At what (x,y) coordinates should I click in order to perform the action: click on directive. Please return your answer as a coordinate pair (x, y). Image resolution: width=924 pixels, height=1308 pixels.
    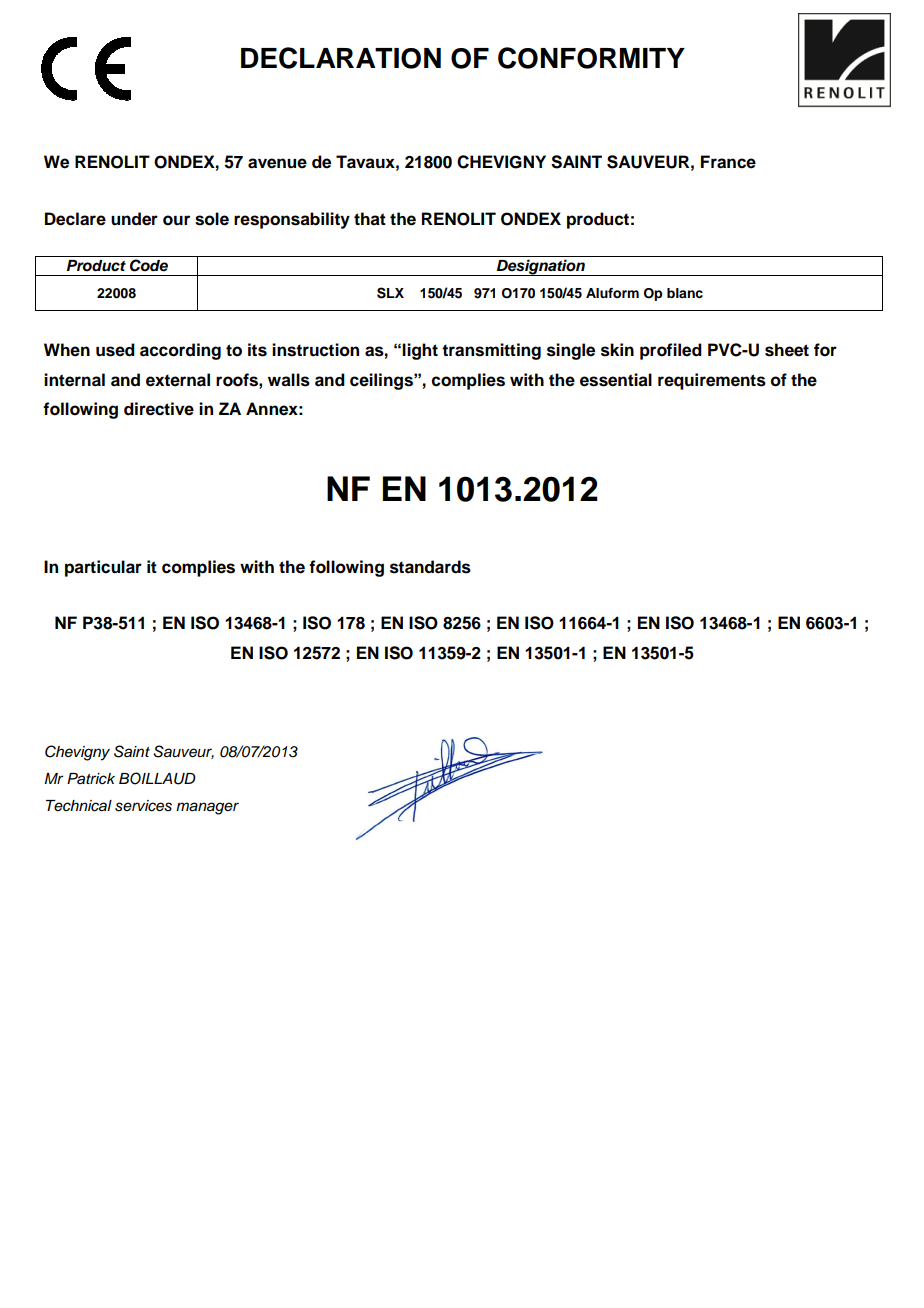
    Looking at the image, I should click on (159, 409).
